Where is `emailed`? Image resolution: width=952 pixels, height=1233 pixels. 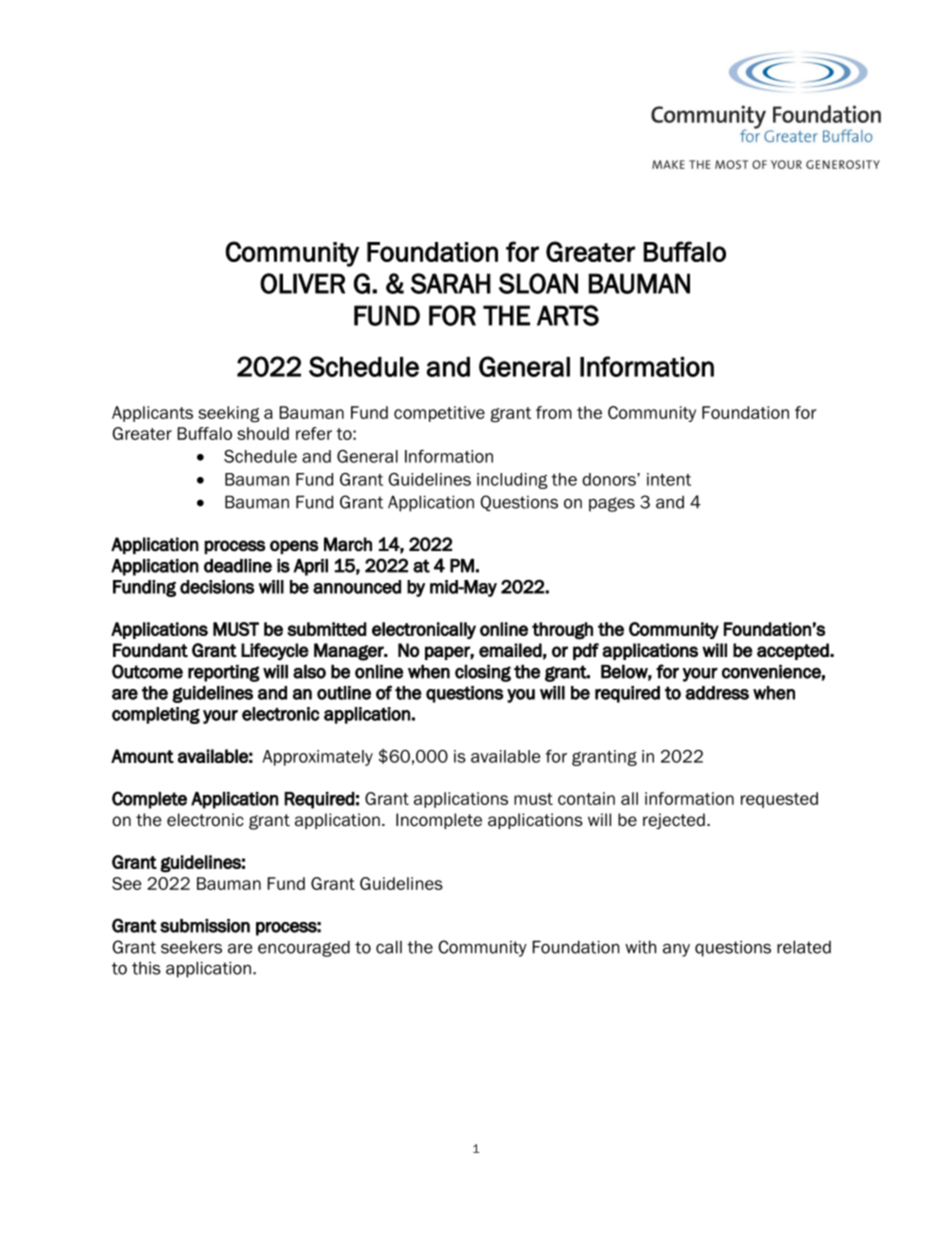 emailed is located at coordinates (510, 650).
